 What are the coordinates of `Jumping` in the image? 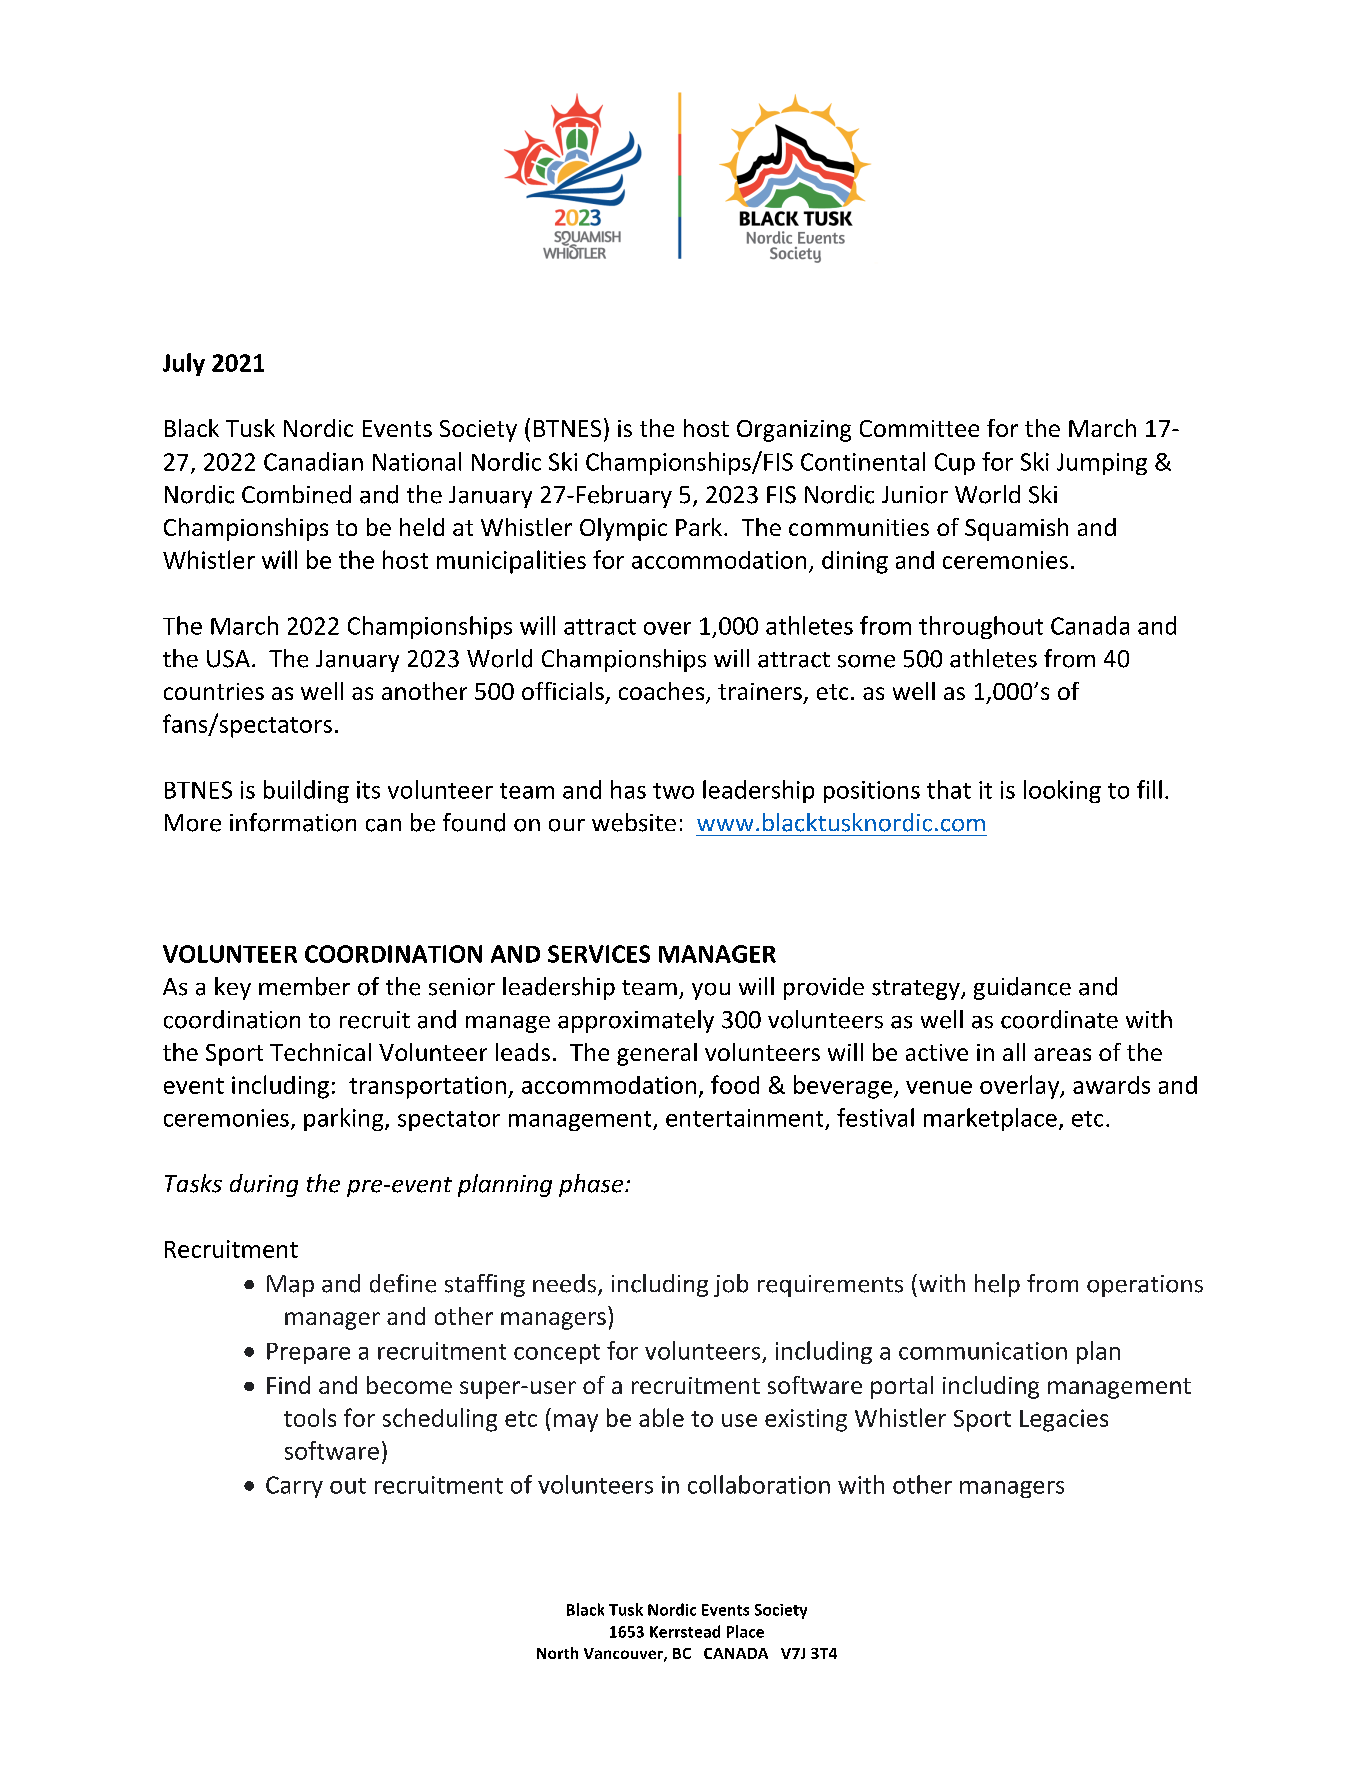 It's located at (1102, 464).
